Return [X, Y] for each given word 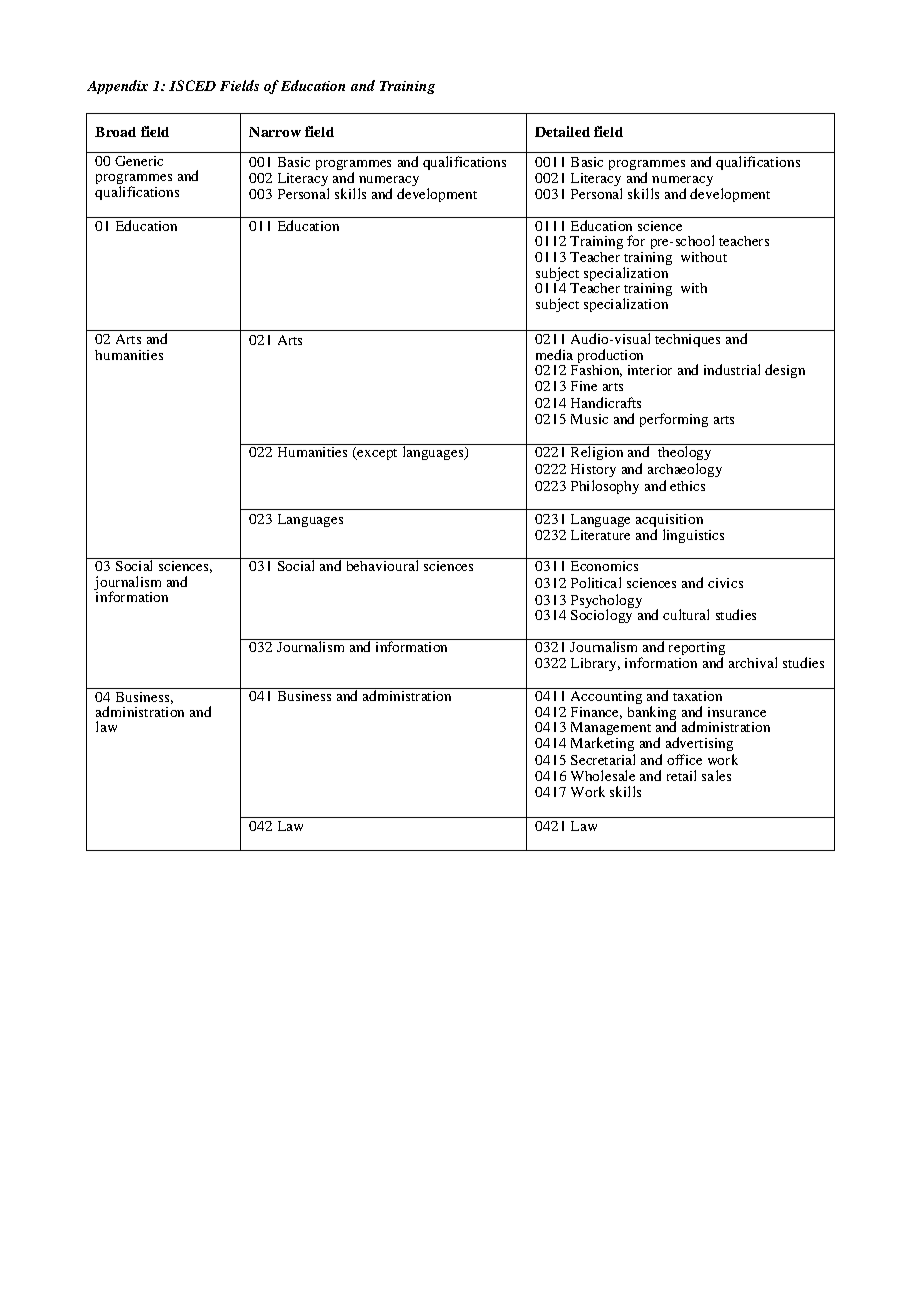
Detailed [562, 131]
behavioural [382, 564]
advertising [699, 744]
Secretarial [603, 759]
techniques [687, 340]
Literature [600, 535]
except [376, 453]
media [554, 354]
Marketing [602, 744]
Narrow [275, 132]
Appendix [117, 87]
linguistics [693, 536]
